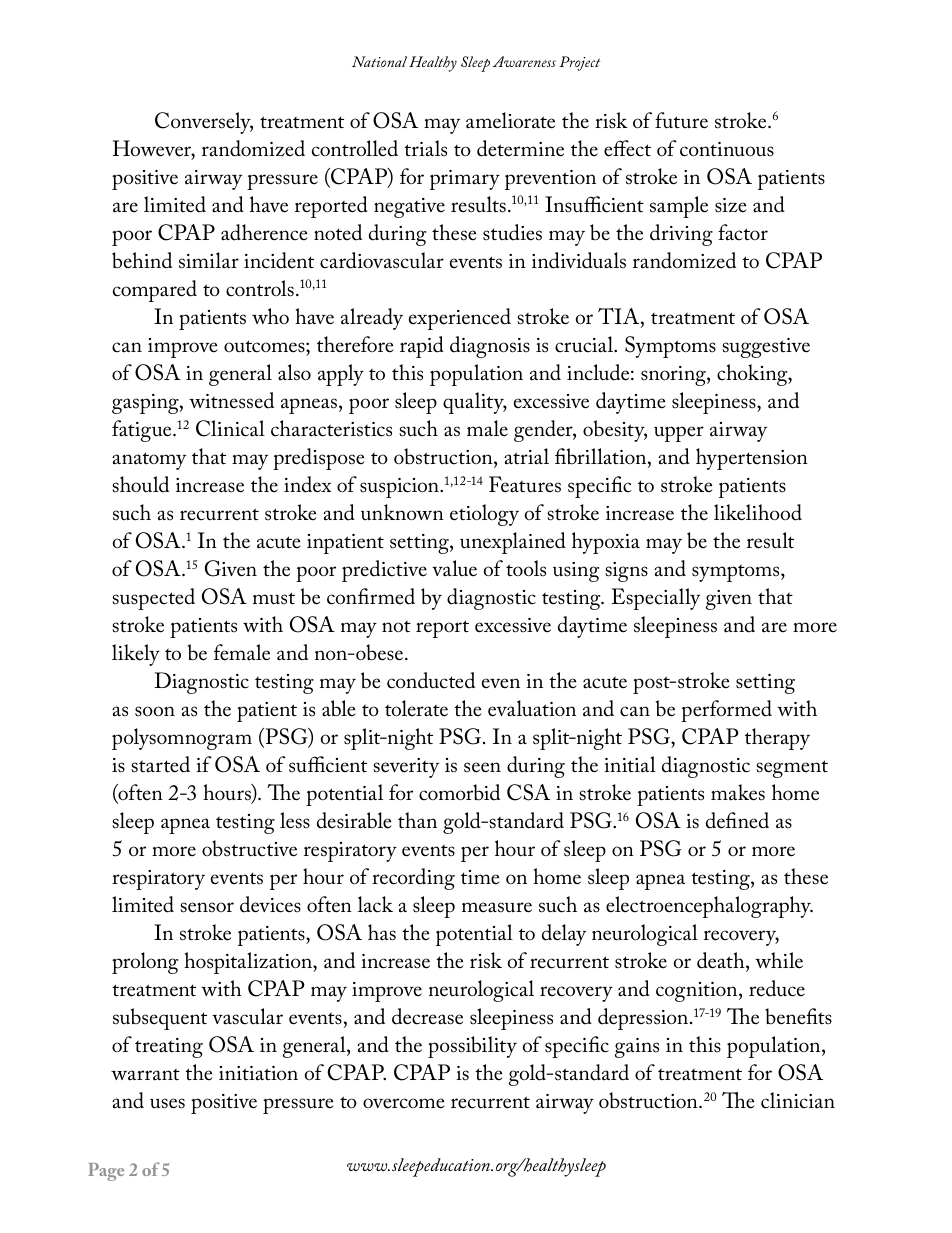 The width and height of the screenshot is (952, 1233). I want to click on value, so click(454, 568).
